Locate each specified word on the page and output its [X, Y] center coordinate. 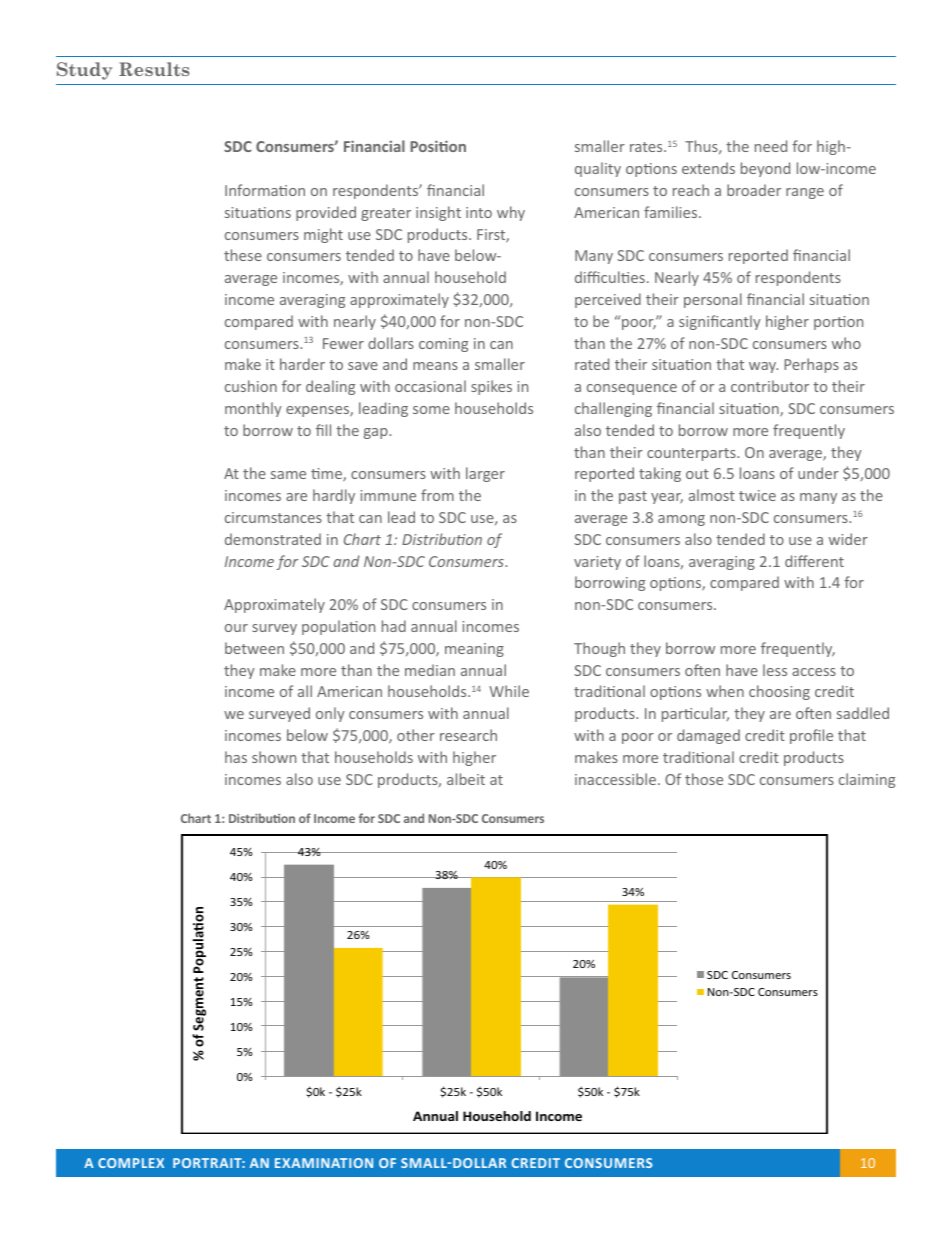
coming [443, 345]
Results [154, 69]
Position [438, 146]
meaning [474, 650]
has [236, 757]
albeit [466, 779]
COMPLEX [131, 1163]
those [704, 779]
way [763, 367]
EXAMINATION [324, 1163]
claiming [867, 780]
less [775, 670]
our [236, 628]
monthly [253, 409]
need [771, 146]
